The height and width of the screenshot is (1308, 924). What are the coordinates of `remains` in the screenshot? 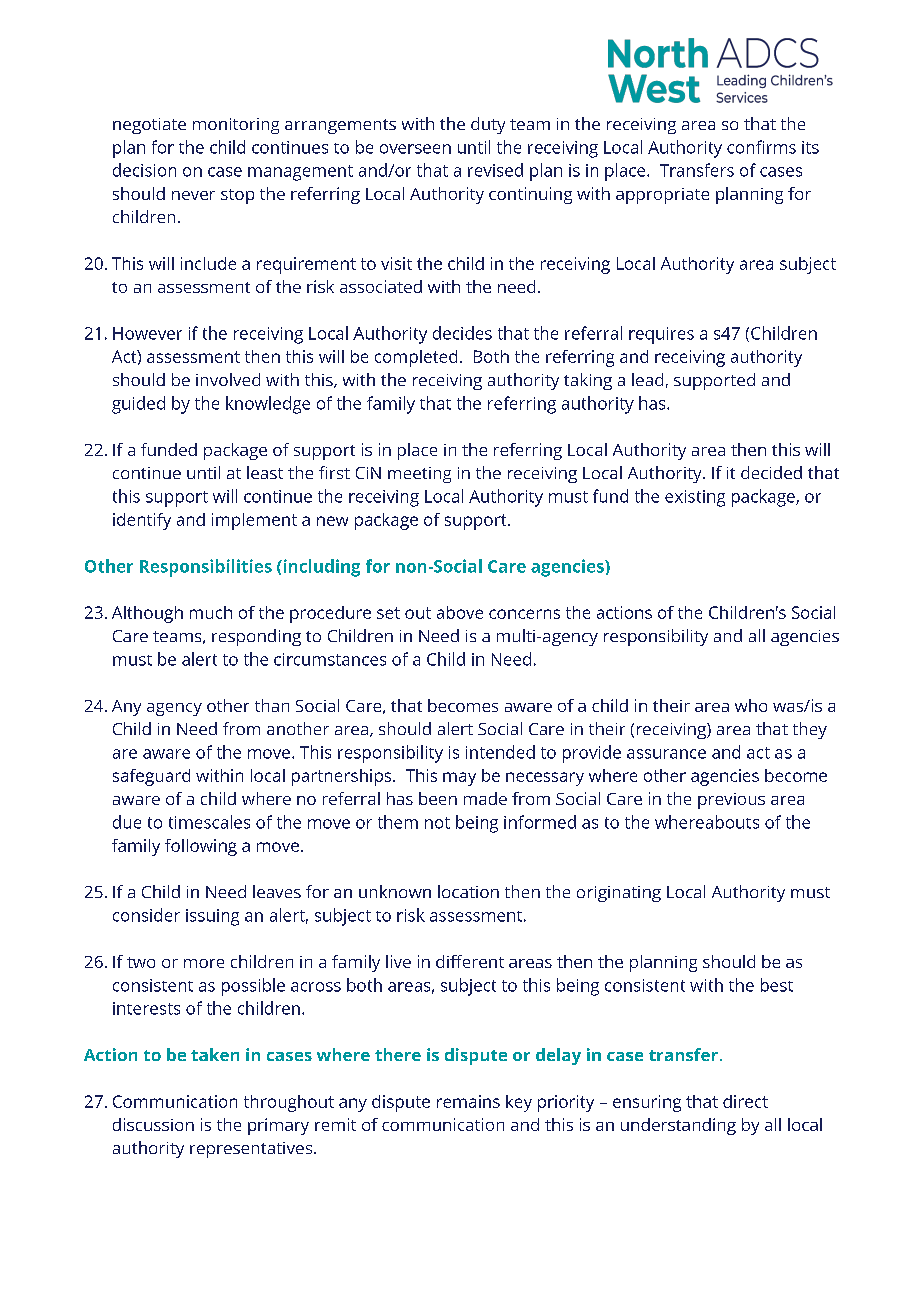 It's located at (468, 1101).
